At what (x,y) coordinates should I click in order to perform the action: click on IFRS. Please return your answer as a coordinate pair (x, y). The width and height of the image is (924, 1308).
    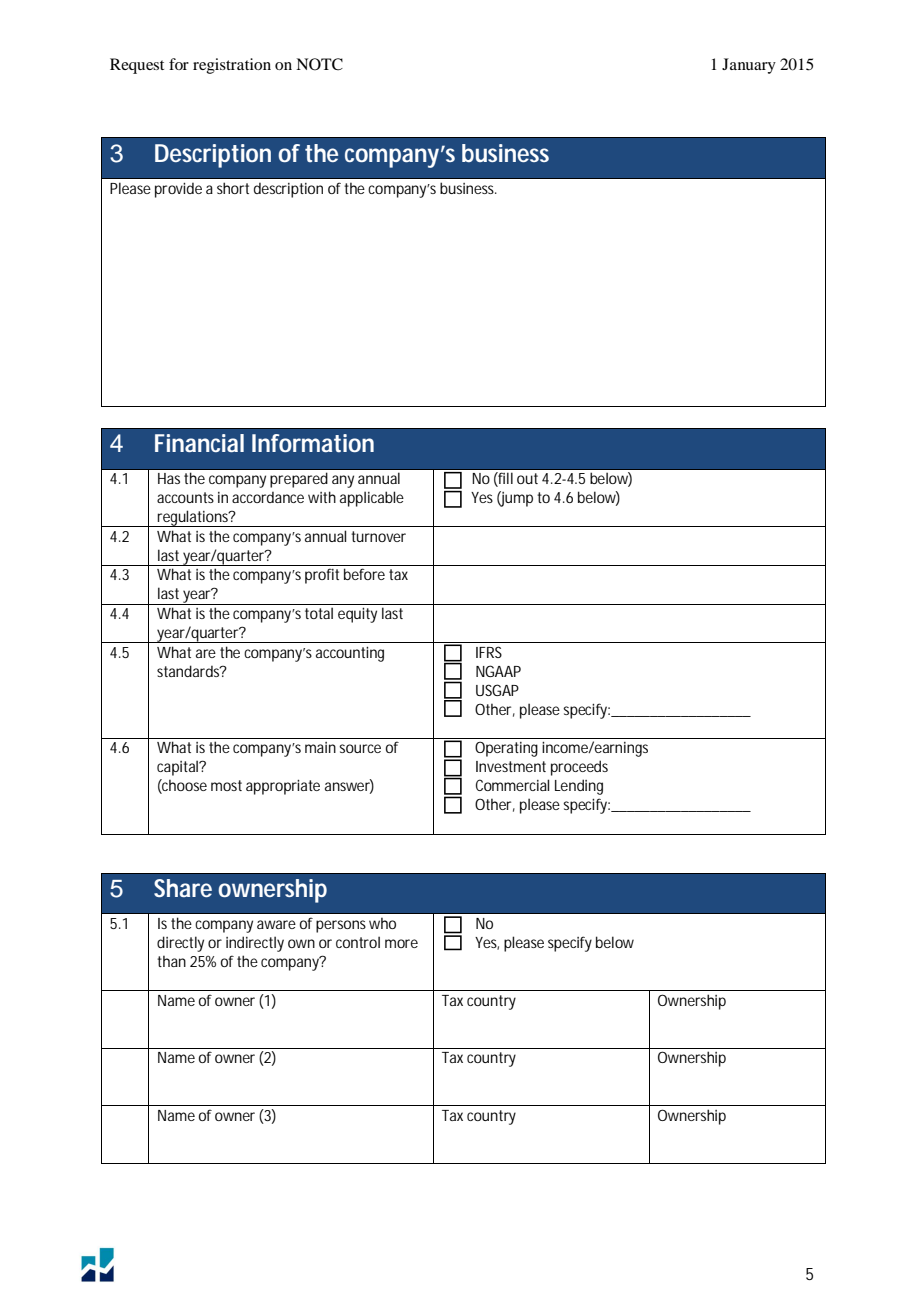
    Looking at the image, I should click on (489, 652).
